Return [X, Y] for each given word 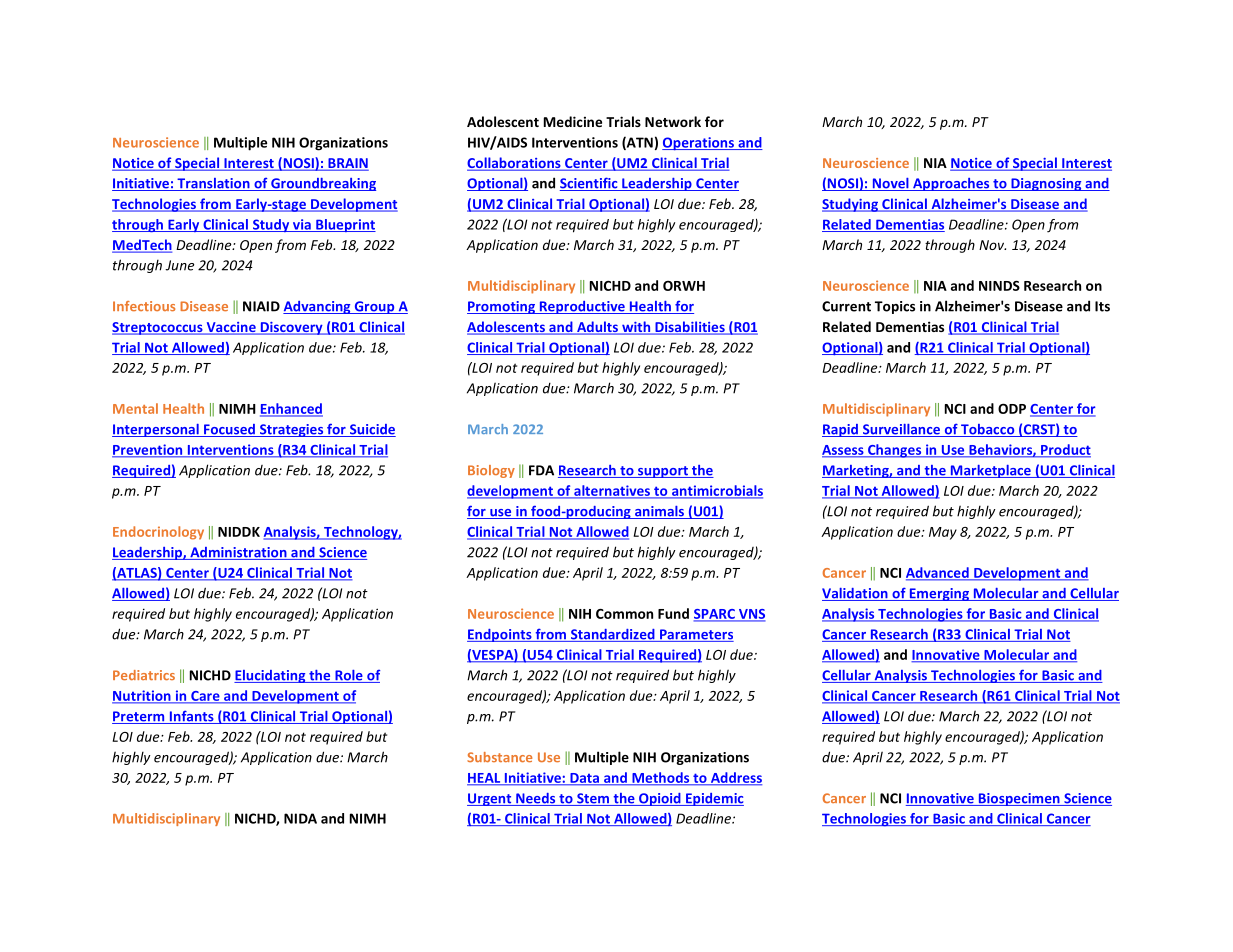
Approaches [951, 184]
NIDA [300, 818]
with [636, 328]
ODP [1012, 408]
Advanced [938, 573]
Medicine [573, 121]
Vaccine [231, 328]
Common [624, 614]
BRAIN [347, 164]
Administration [238, 553]
